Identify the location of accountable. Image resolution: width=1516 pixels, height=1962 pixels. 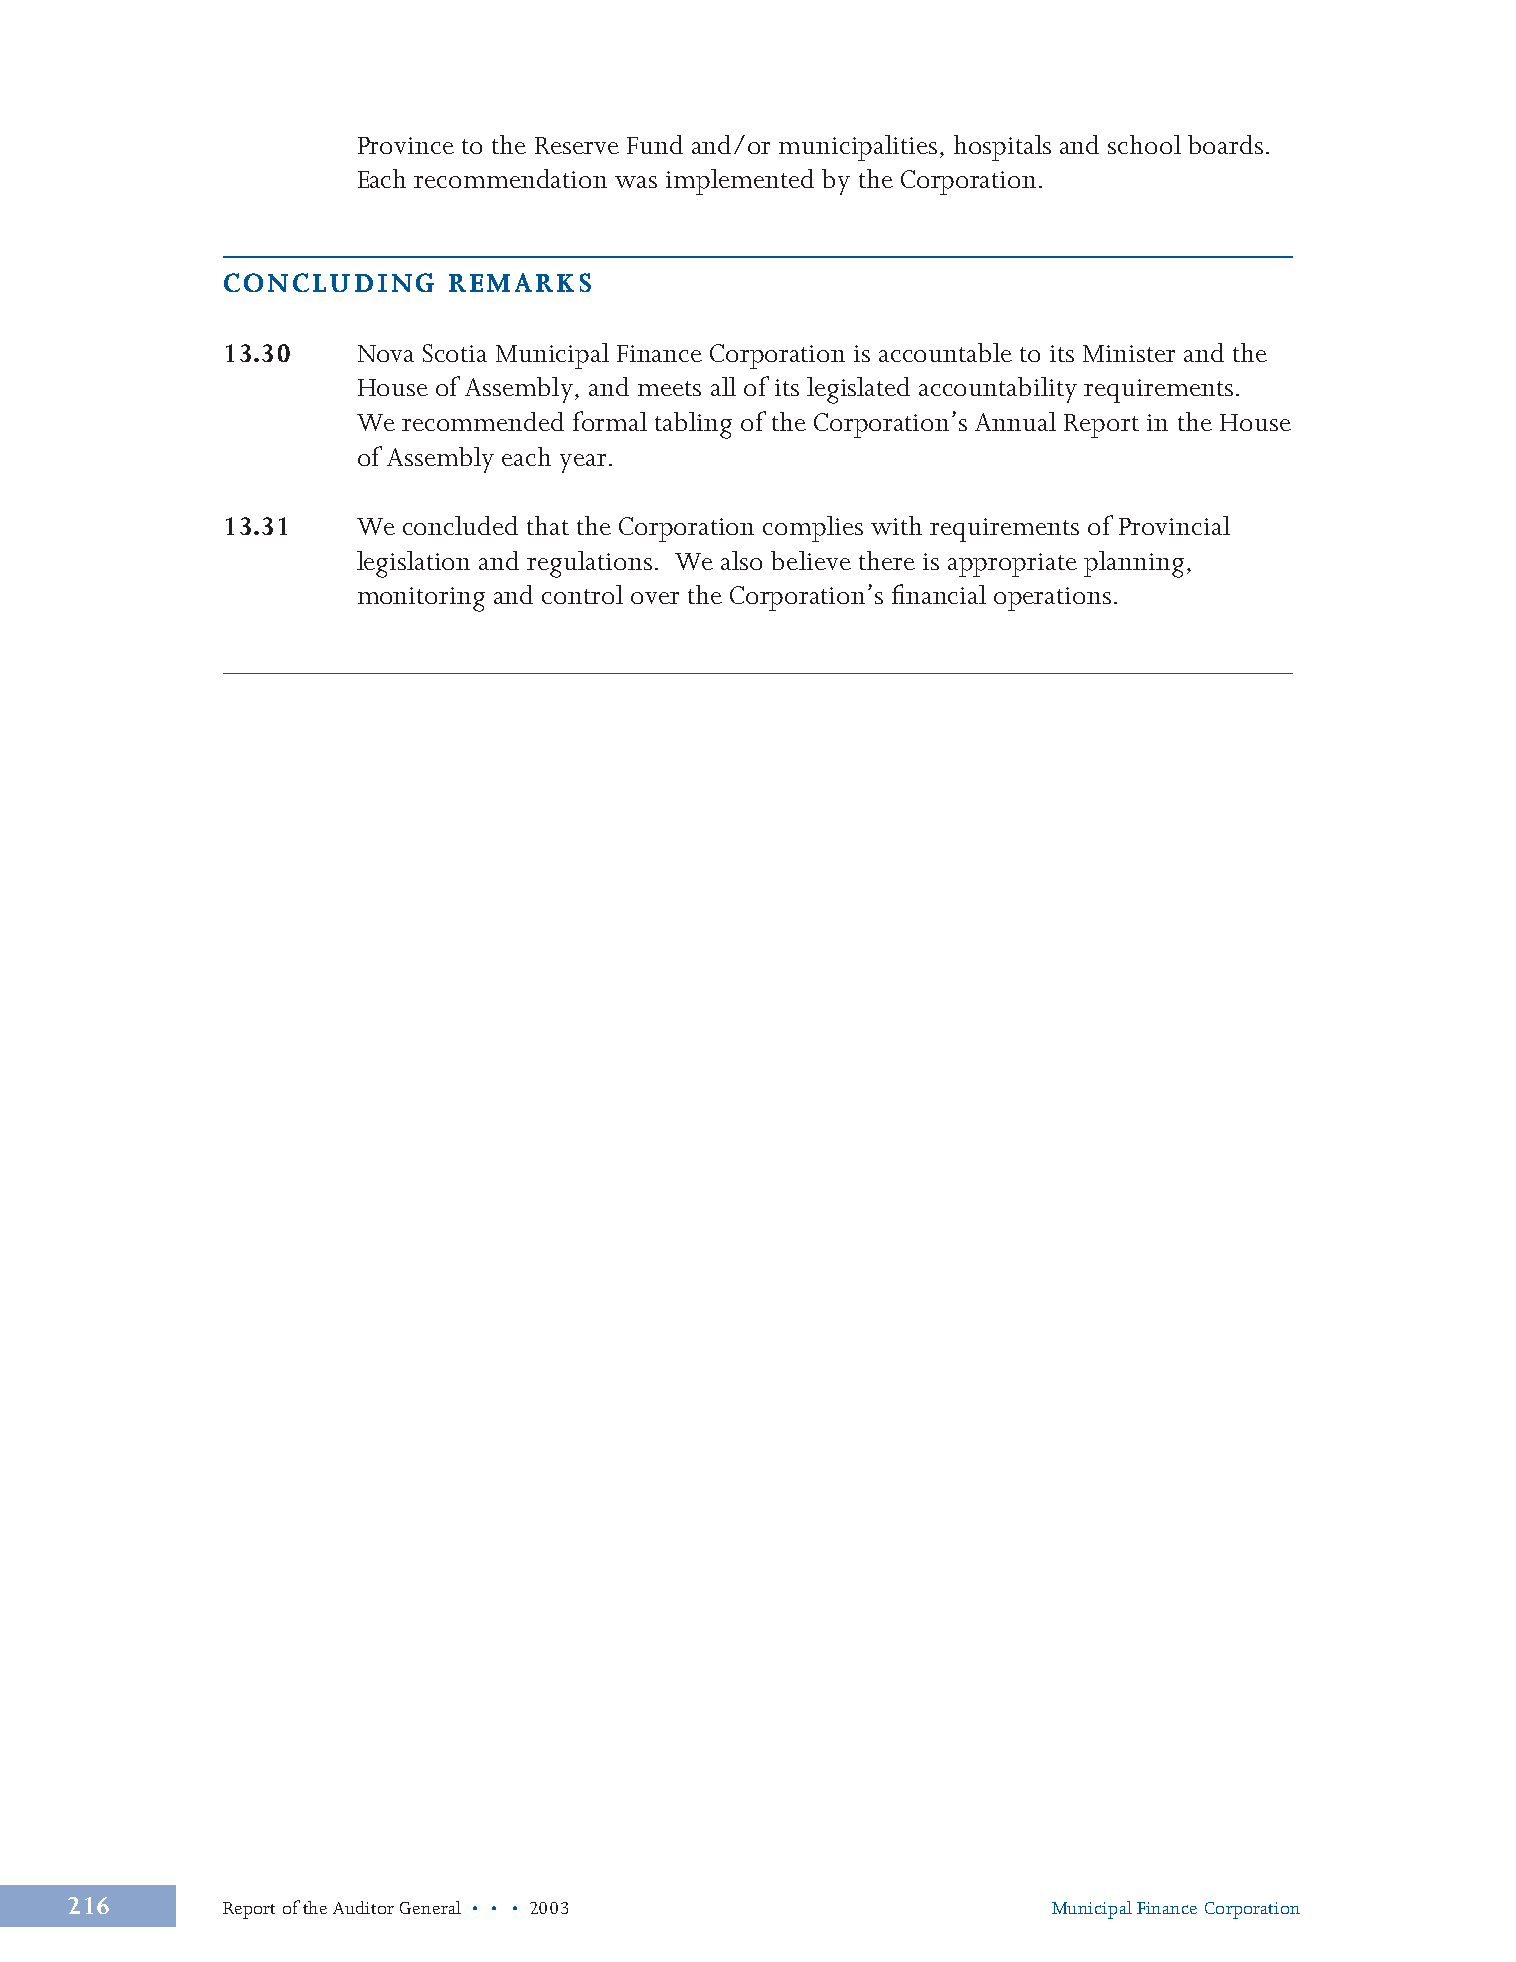
(945, 352).
